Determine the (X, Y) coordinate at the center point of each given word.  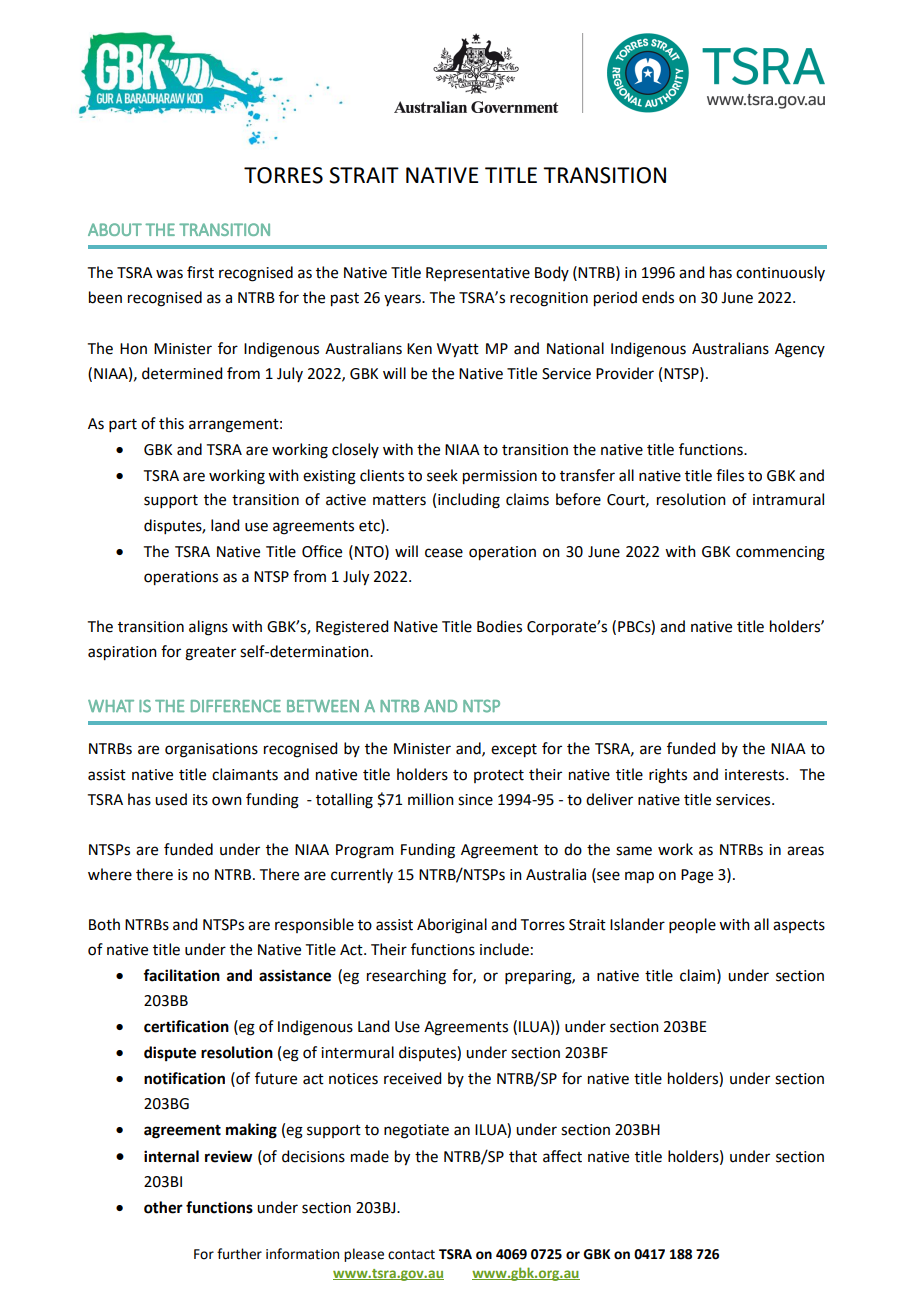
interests (756, 775)
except (514, 751)
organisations (211, 750)
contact (411, 1255)
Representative (478, 274)
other (163, 1207)
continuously (780, 273)
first (200, 272)
